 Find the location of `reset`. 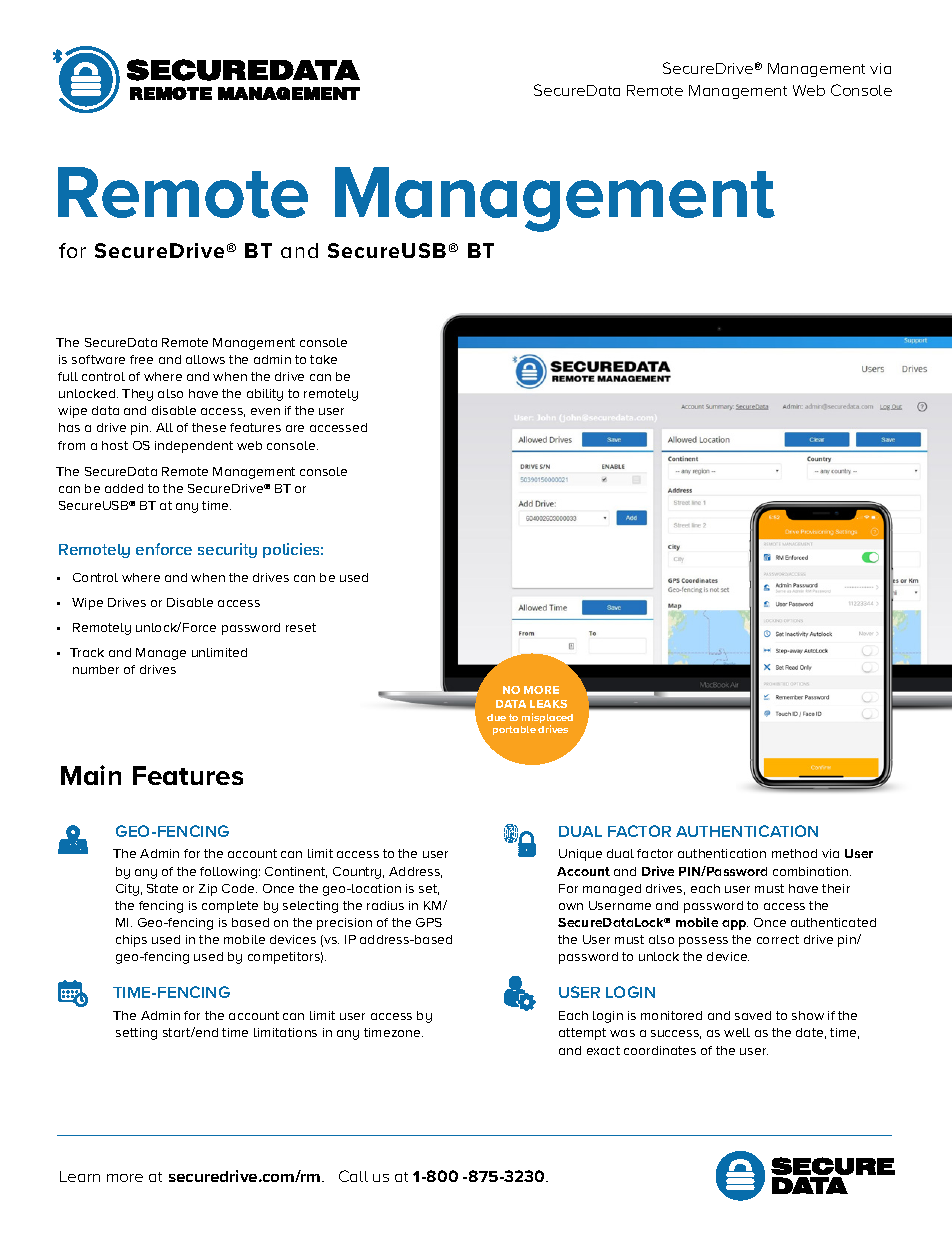

reset is located at coordinates (301, 627).
